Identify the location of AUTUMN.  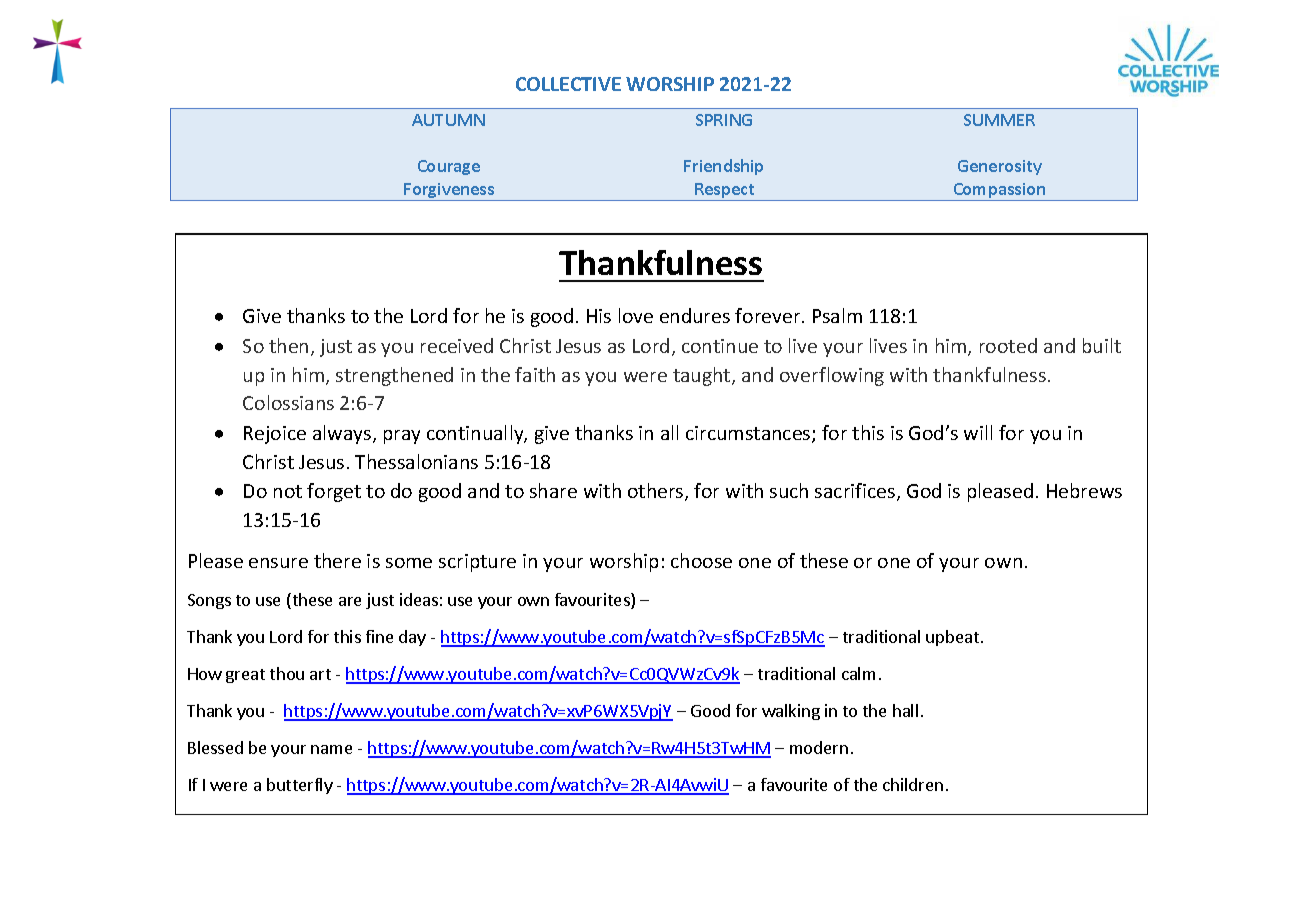
(448, 120).
